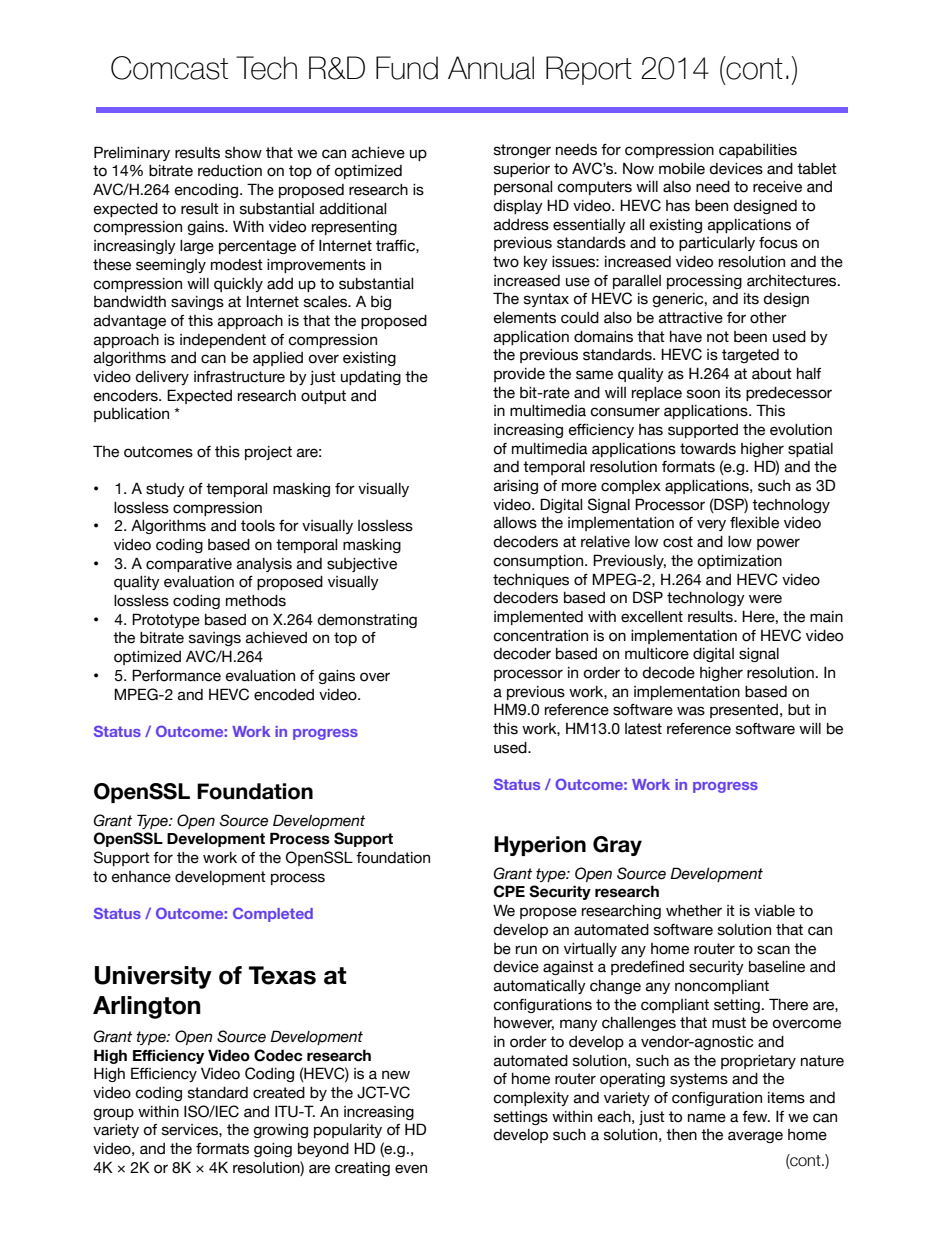  I want to click on going, so click(273, 1150).
